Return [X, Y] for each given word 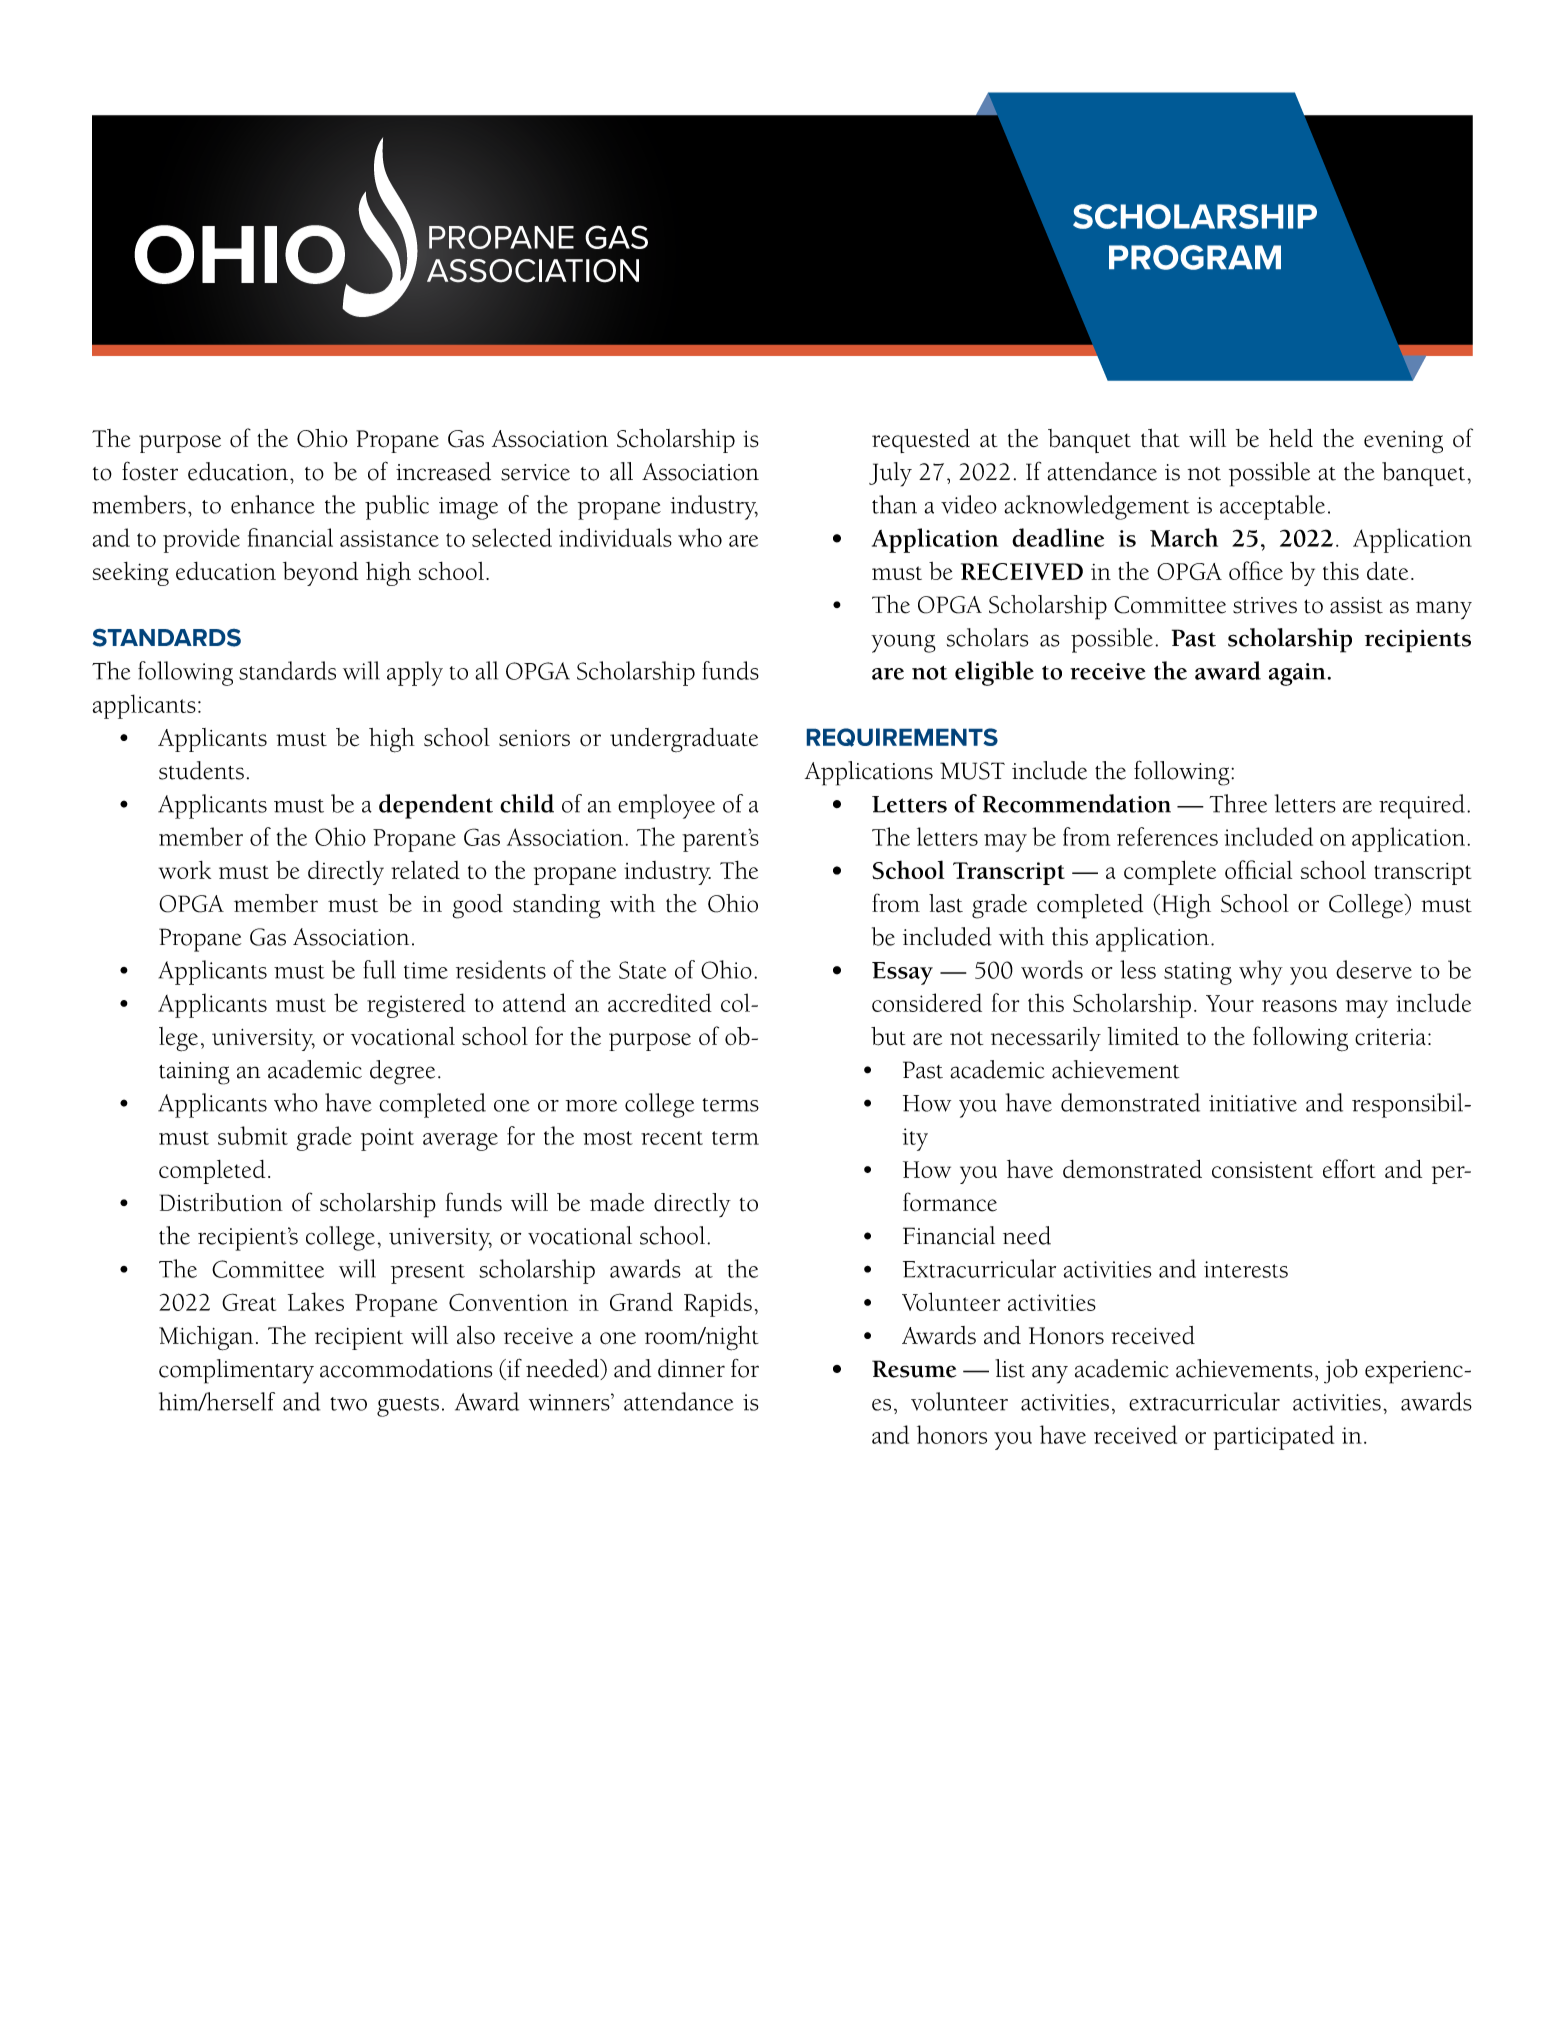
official [1258, 869]
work [185, 870]
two [348, 1404]
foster [150, 471]
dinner [691, 1368]
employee [666, 806]
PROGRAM [1195, 257]
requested [921, 441]
